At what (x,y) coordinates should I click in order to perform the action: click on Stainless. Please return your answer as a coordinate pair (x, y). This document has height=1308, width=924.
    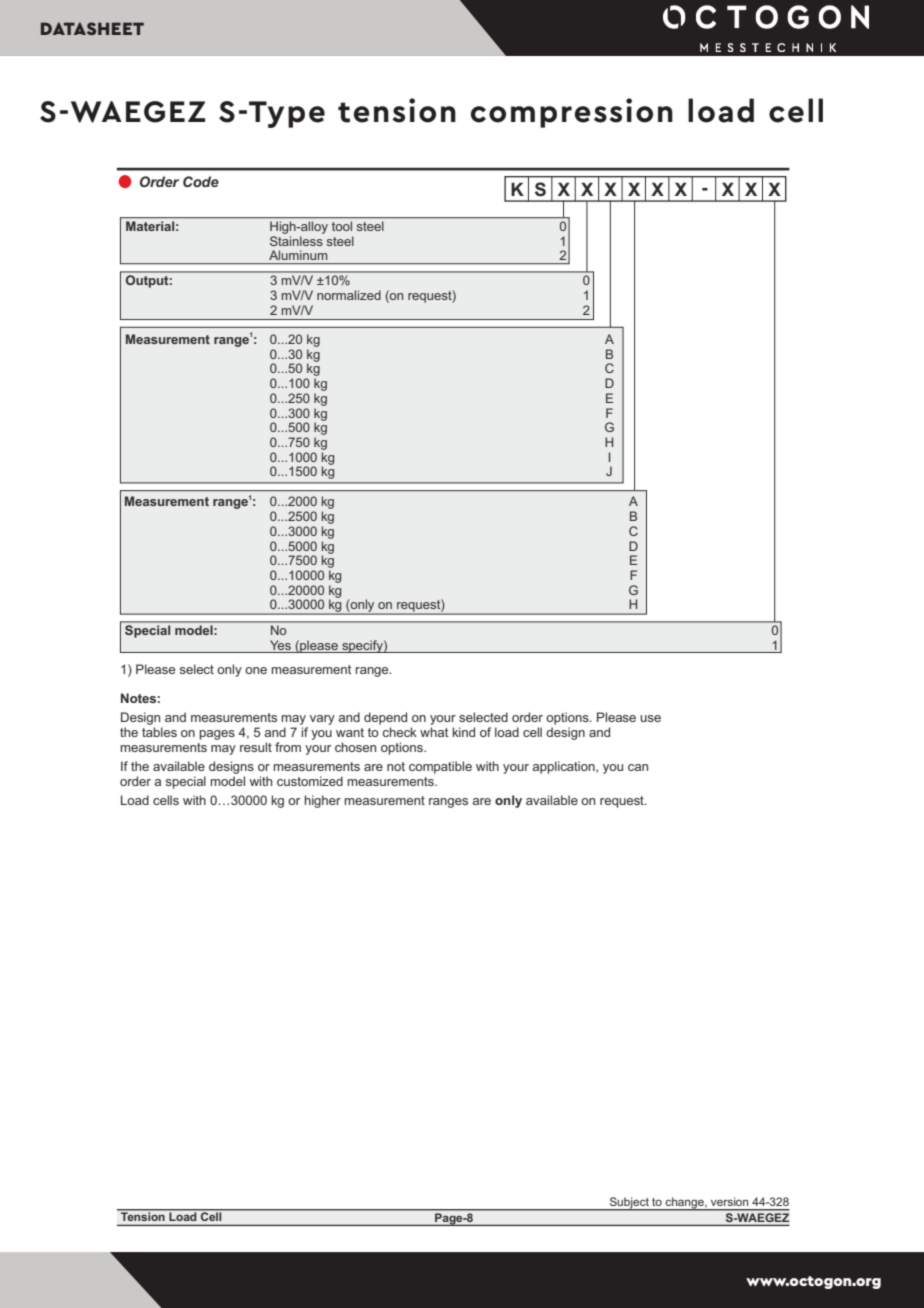
    Looking at the image, I should click on (296, 241).
